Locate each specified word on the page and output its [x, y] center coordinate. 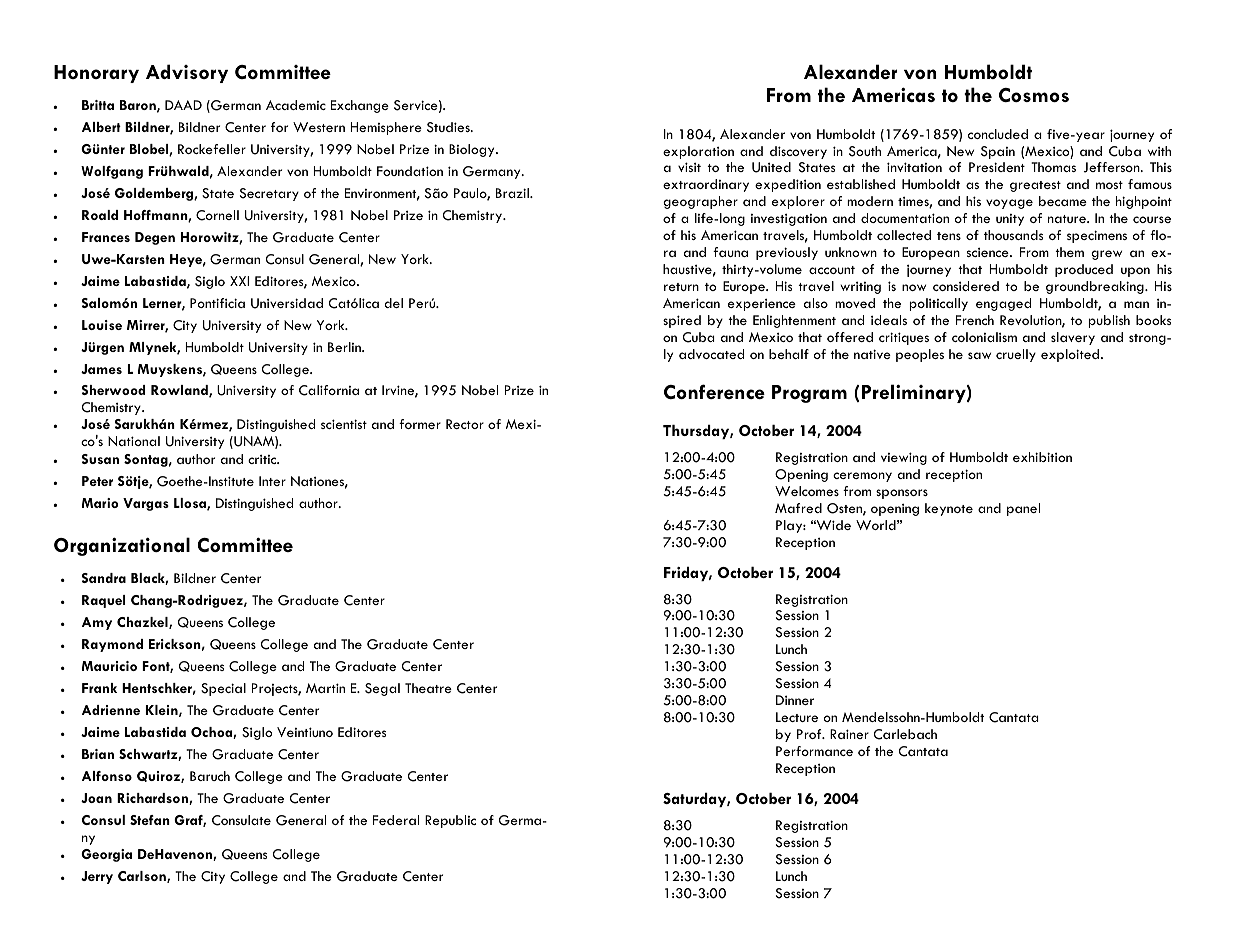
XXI [239, 281]
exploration [698, 152]
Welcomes [807, 491]
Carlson [143, 877]
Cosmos [1034, 95]
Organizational [122, 546]
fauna [730, 252]
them [1069, 252]
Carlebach [905, 734]
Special [223, 689]
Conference [714, 391]
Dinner [795, 700]
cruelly [1016, 355]
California [329, 390]
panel [1023, 509]
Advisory [187, 73]
